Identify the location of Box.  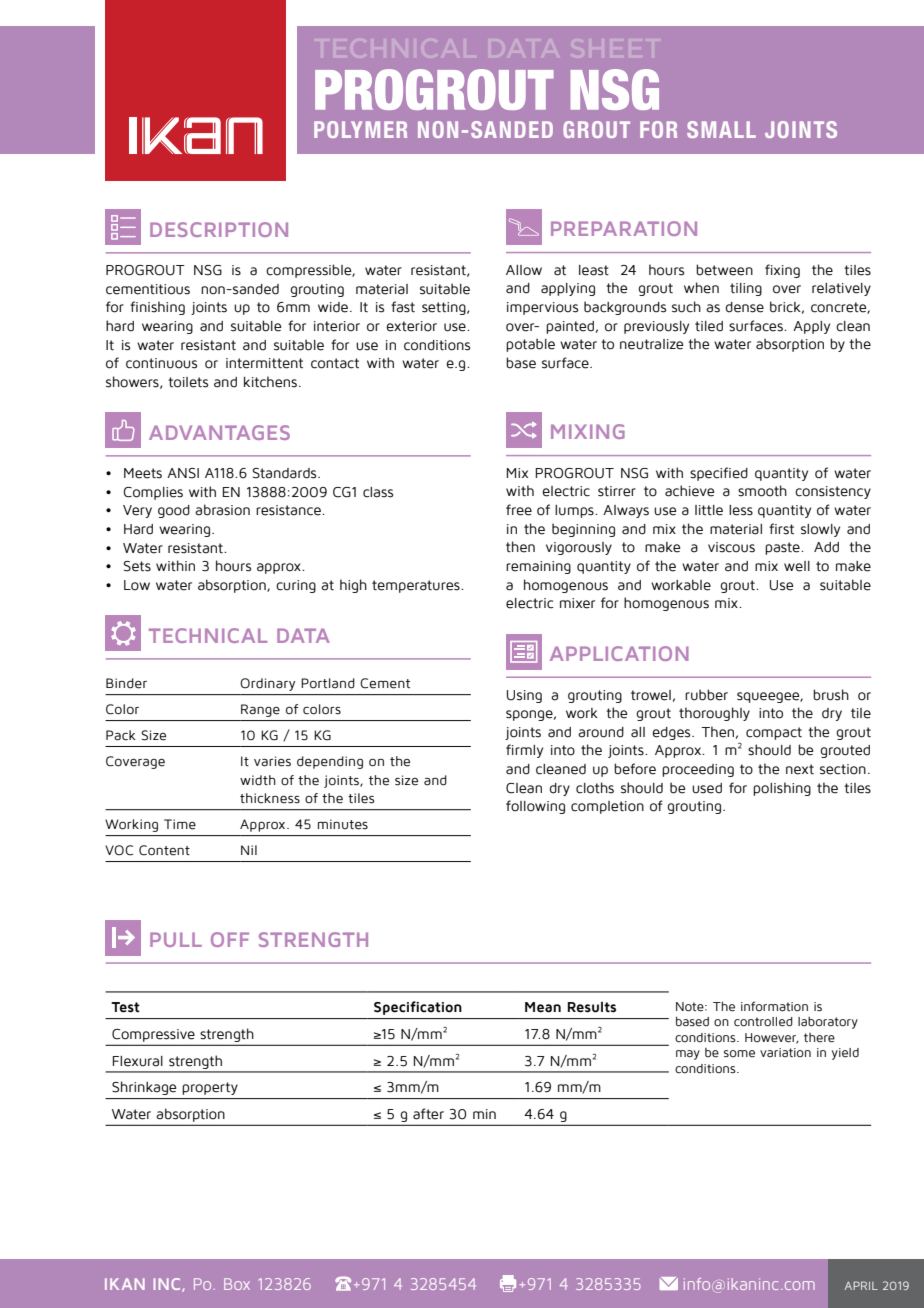
(237, 1284).
